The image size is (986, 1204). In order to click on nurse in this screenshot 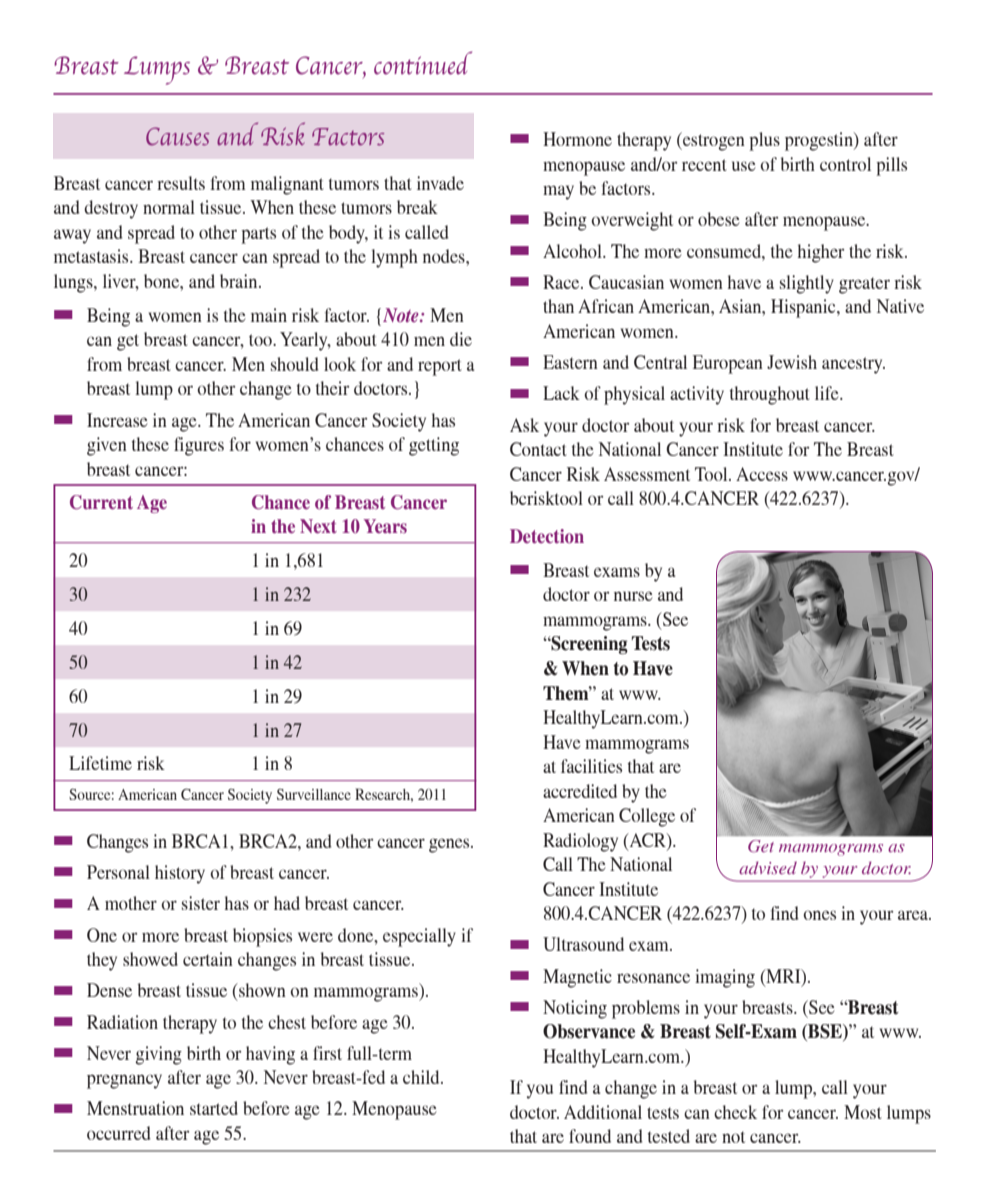, I will do `click(633, 596)`.
